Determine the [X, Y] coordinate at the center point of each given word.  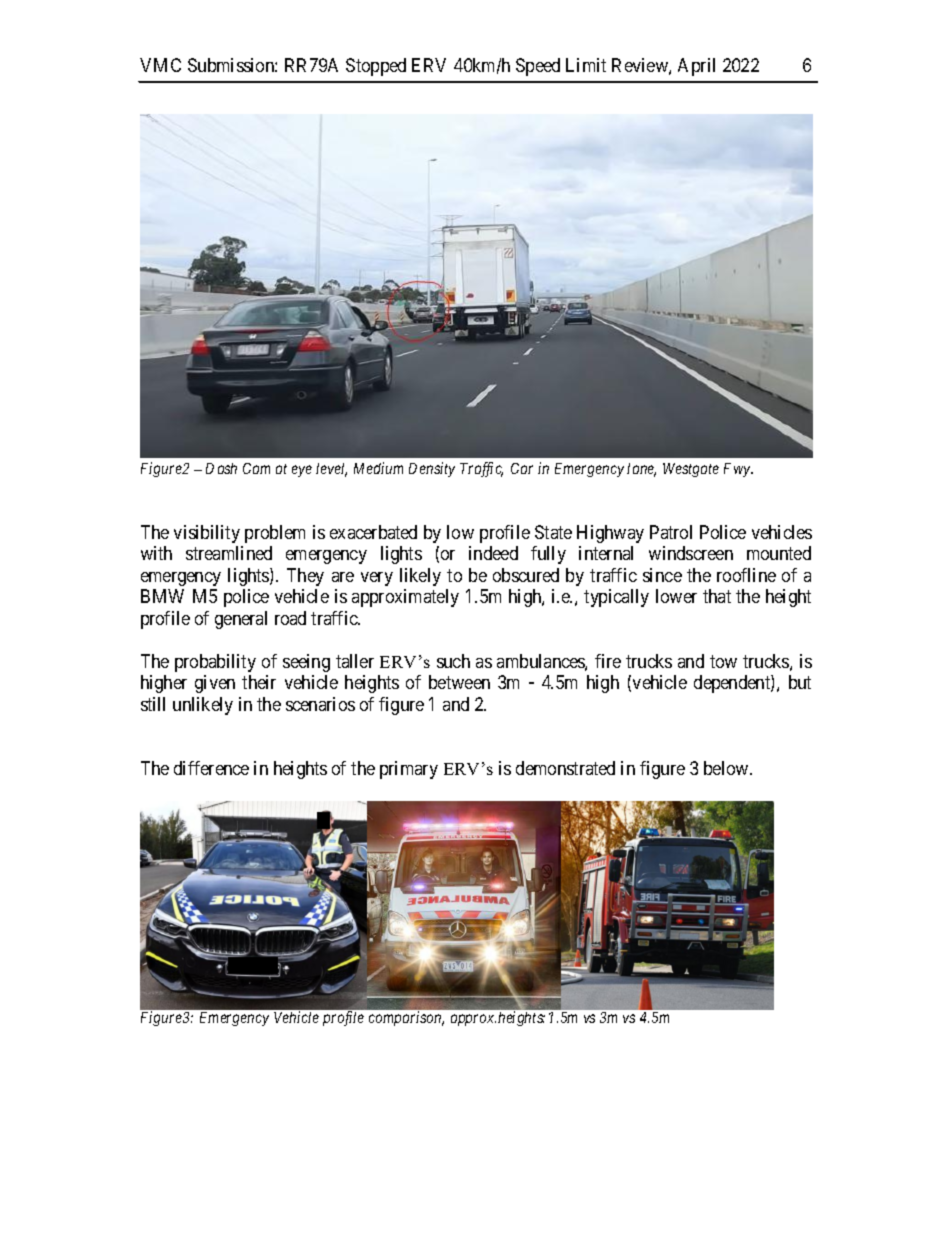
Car [522, 468]
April [696, 67]
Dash [221, 468]
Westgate [691, 470]
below [727, 768]
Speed [538, 67]
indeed [493, 553]
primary [409, 770]
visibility [207, 534]
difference [211, 768]
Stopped [376, 67]
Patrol [671, 532]
